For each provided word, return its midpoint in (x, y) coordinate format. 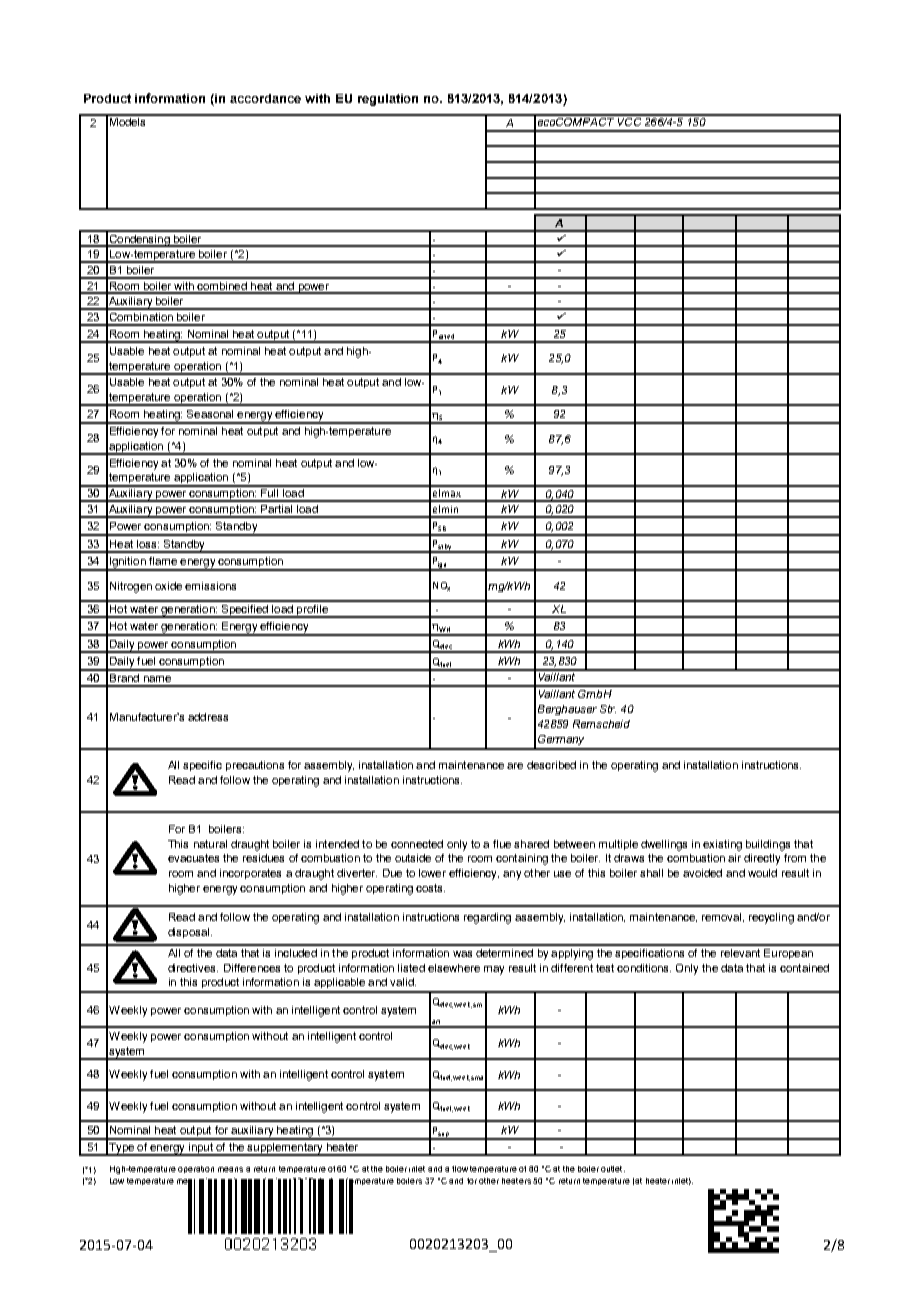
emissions (210, 586)
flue (502, 844)
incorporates (250, 874)
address (208, 717)
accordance (265, 98)
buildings (768, 845)
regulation (388, 100)
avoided (702, 873)
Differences (252, 968)
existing (722, 845)
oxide (168, 586)
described (551, 765)
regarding (487, 918)
